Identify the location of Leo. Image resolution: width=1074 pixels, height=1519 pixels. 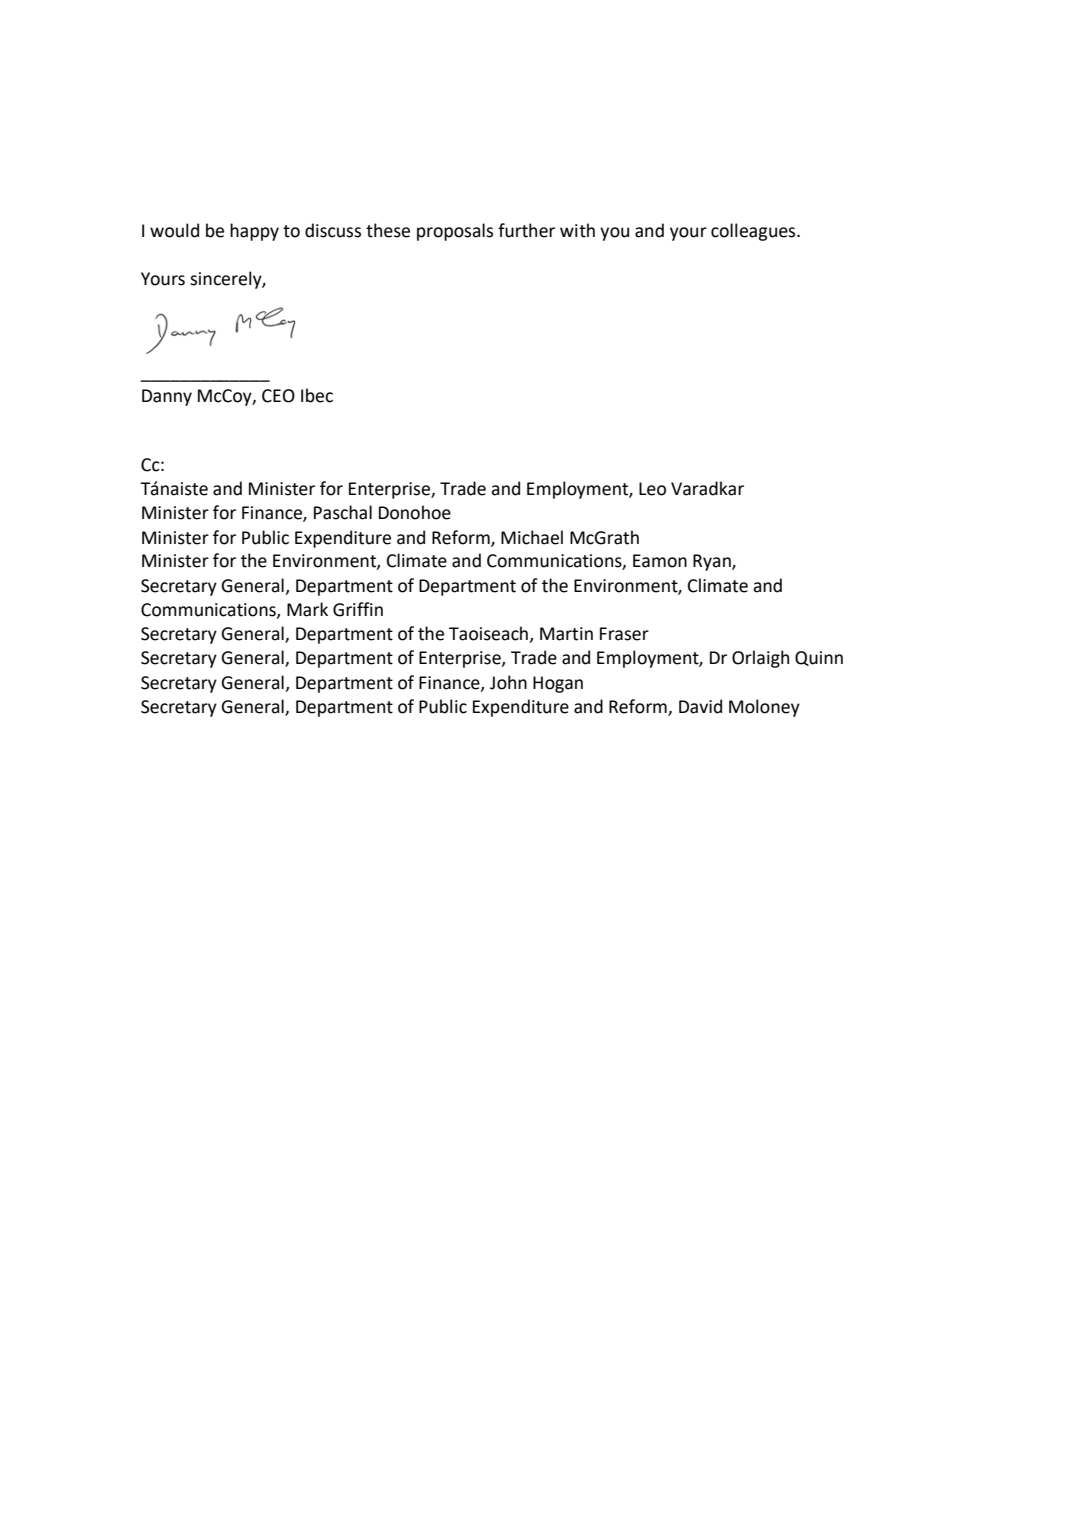
(652, 489).
